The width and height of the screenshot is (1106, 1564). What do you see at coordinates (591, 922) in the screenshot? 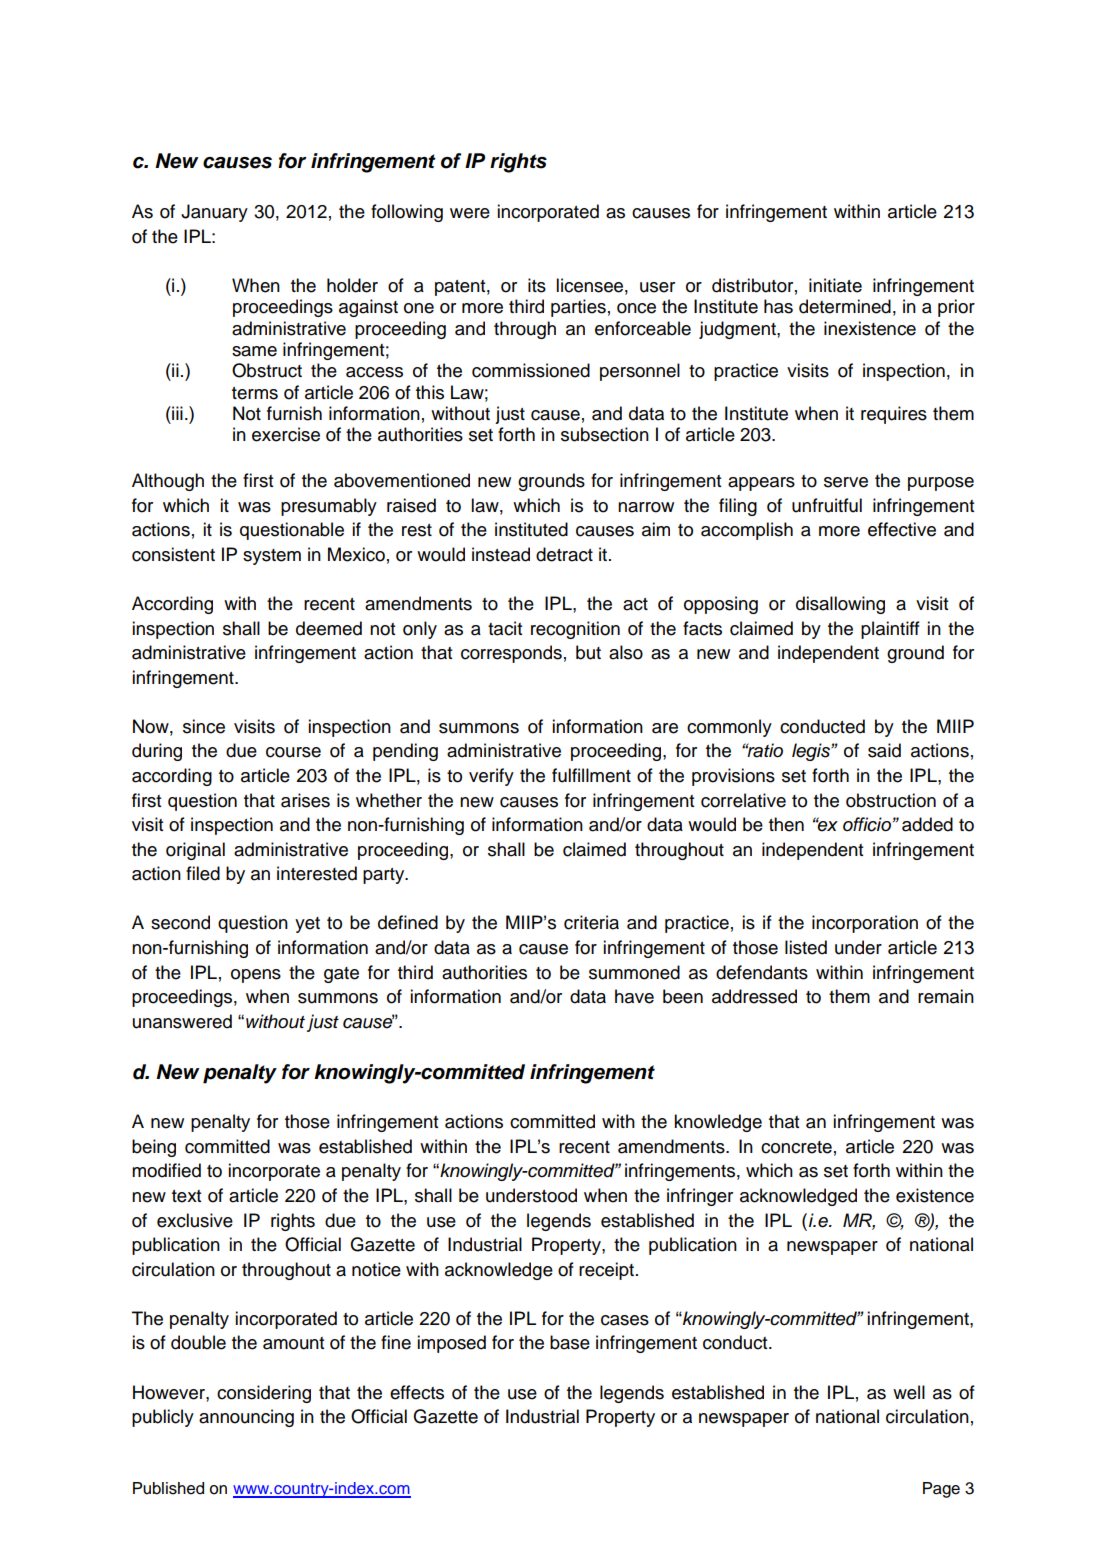
I see `criteria` at bounding box center [591, 922].
